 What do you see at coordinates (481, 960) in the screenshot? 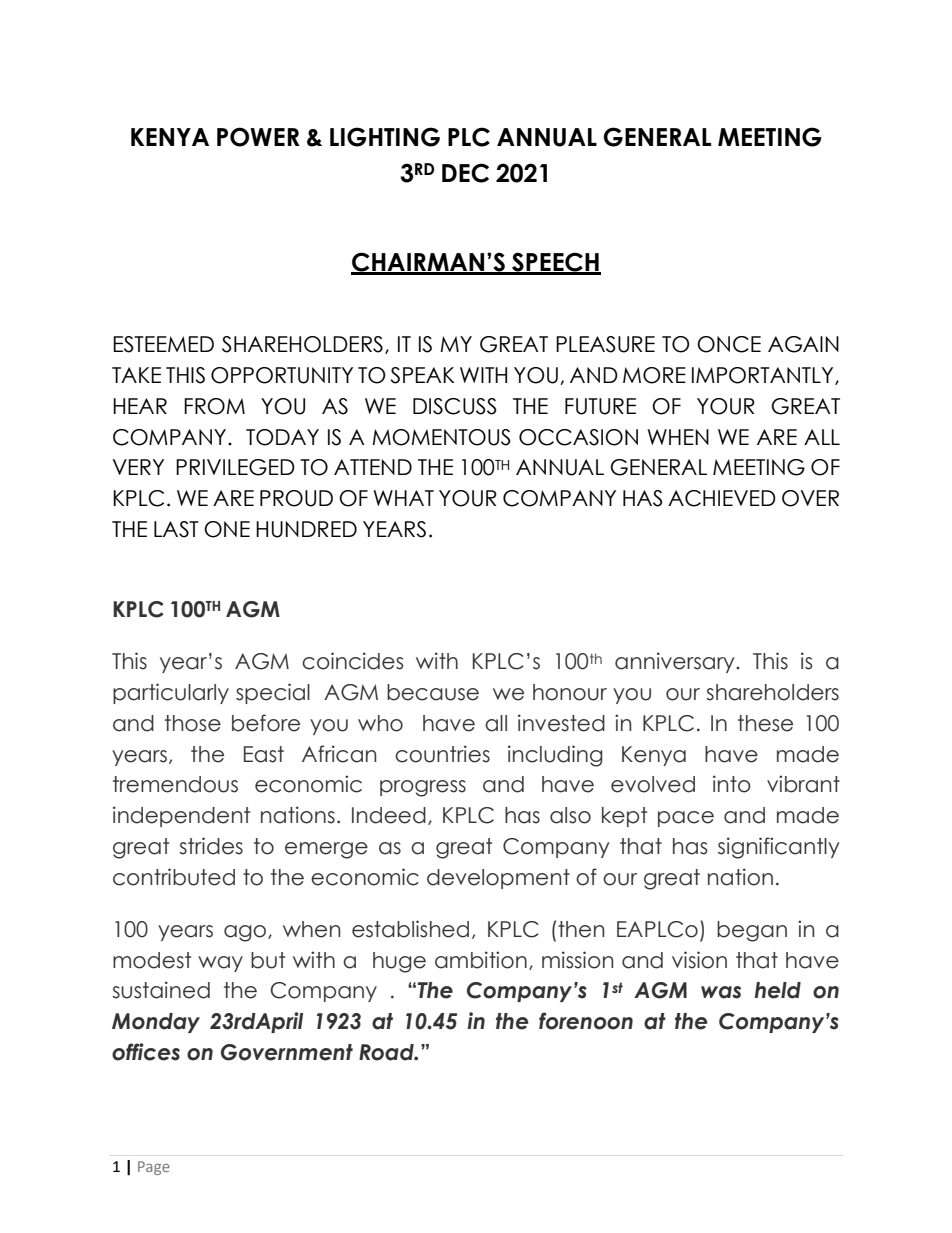
I see `ambition` at bounding box center [481, 960].
